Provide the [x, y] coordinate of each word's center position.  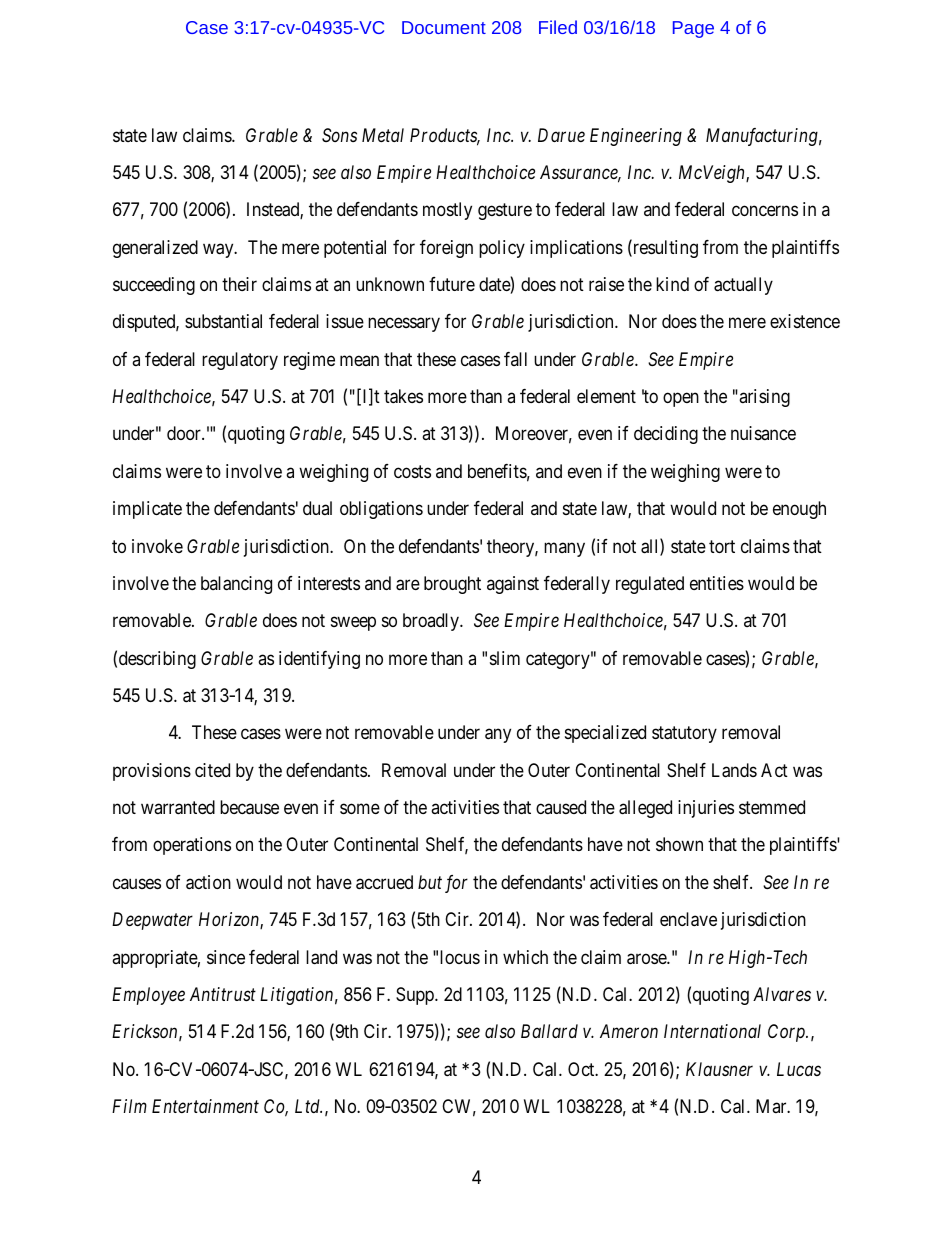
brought [452, 585]
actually [743, 286]
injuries [706, 809]
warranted [178, 807]
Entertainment [205, 1106]
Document [444, 27]
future [452, 284]
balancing [236, 585]
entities [717, 583]
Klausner [719, 1069]
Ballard [549, 1031]
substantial [223, 321]
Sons [339, 135]
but [430, 882]
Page [693, 29]
